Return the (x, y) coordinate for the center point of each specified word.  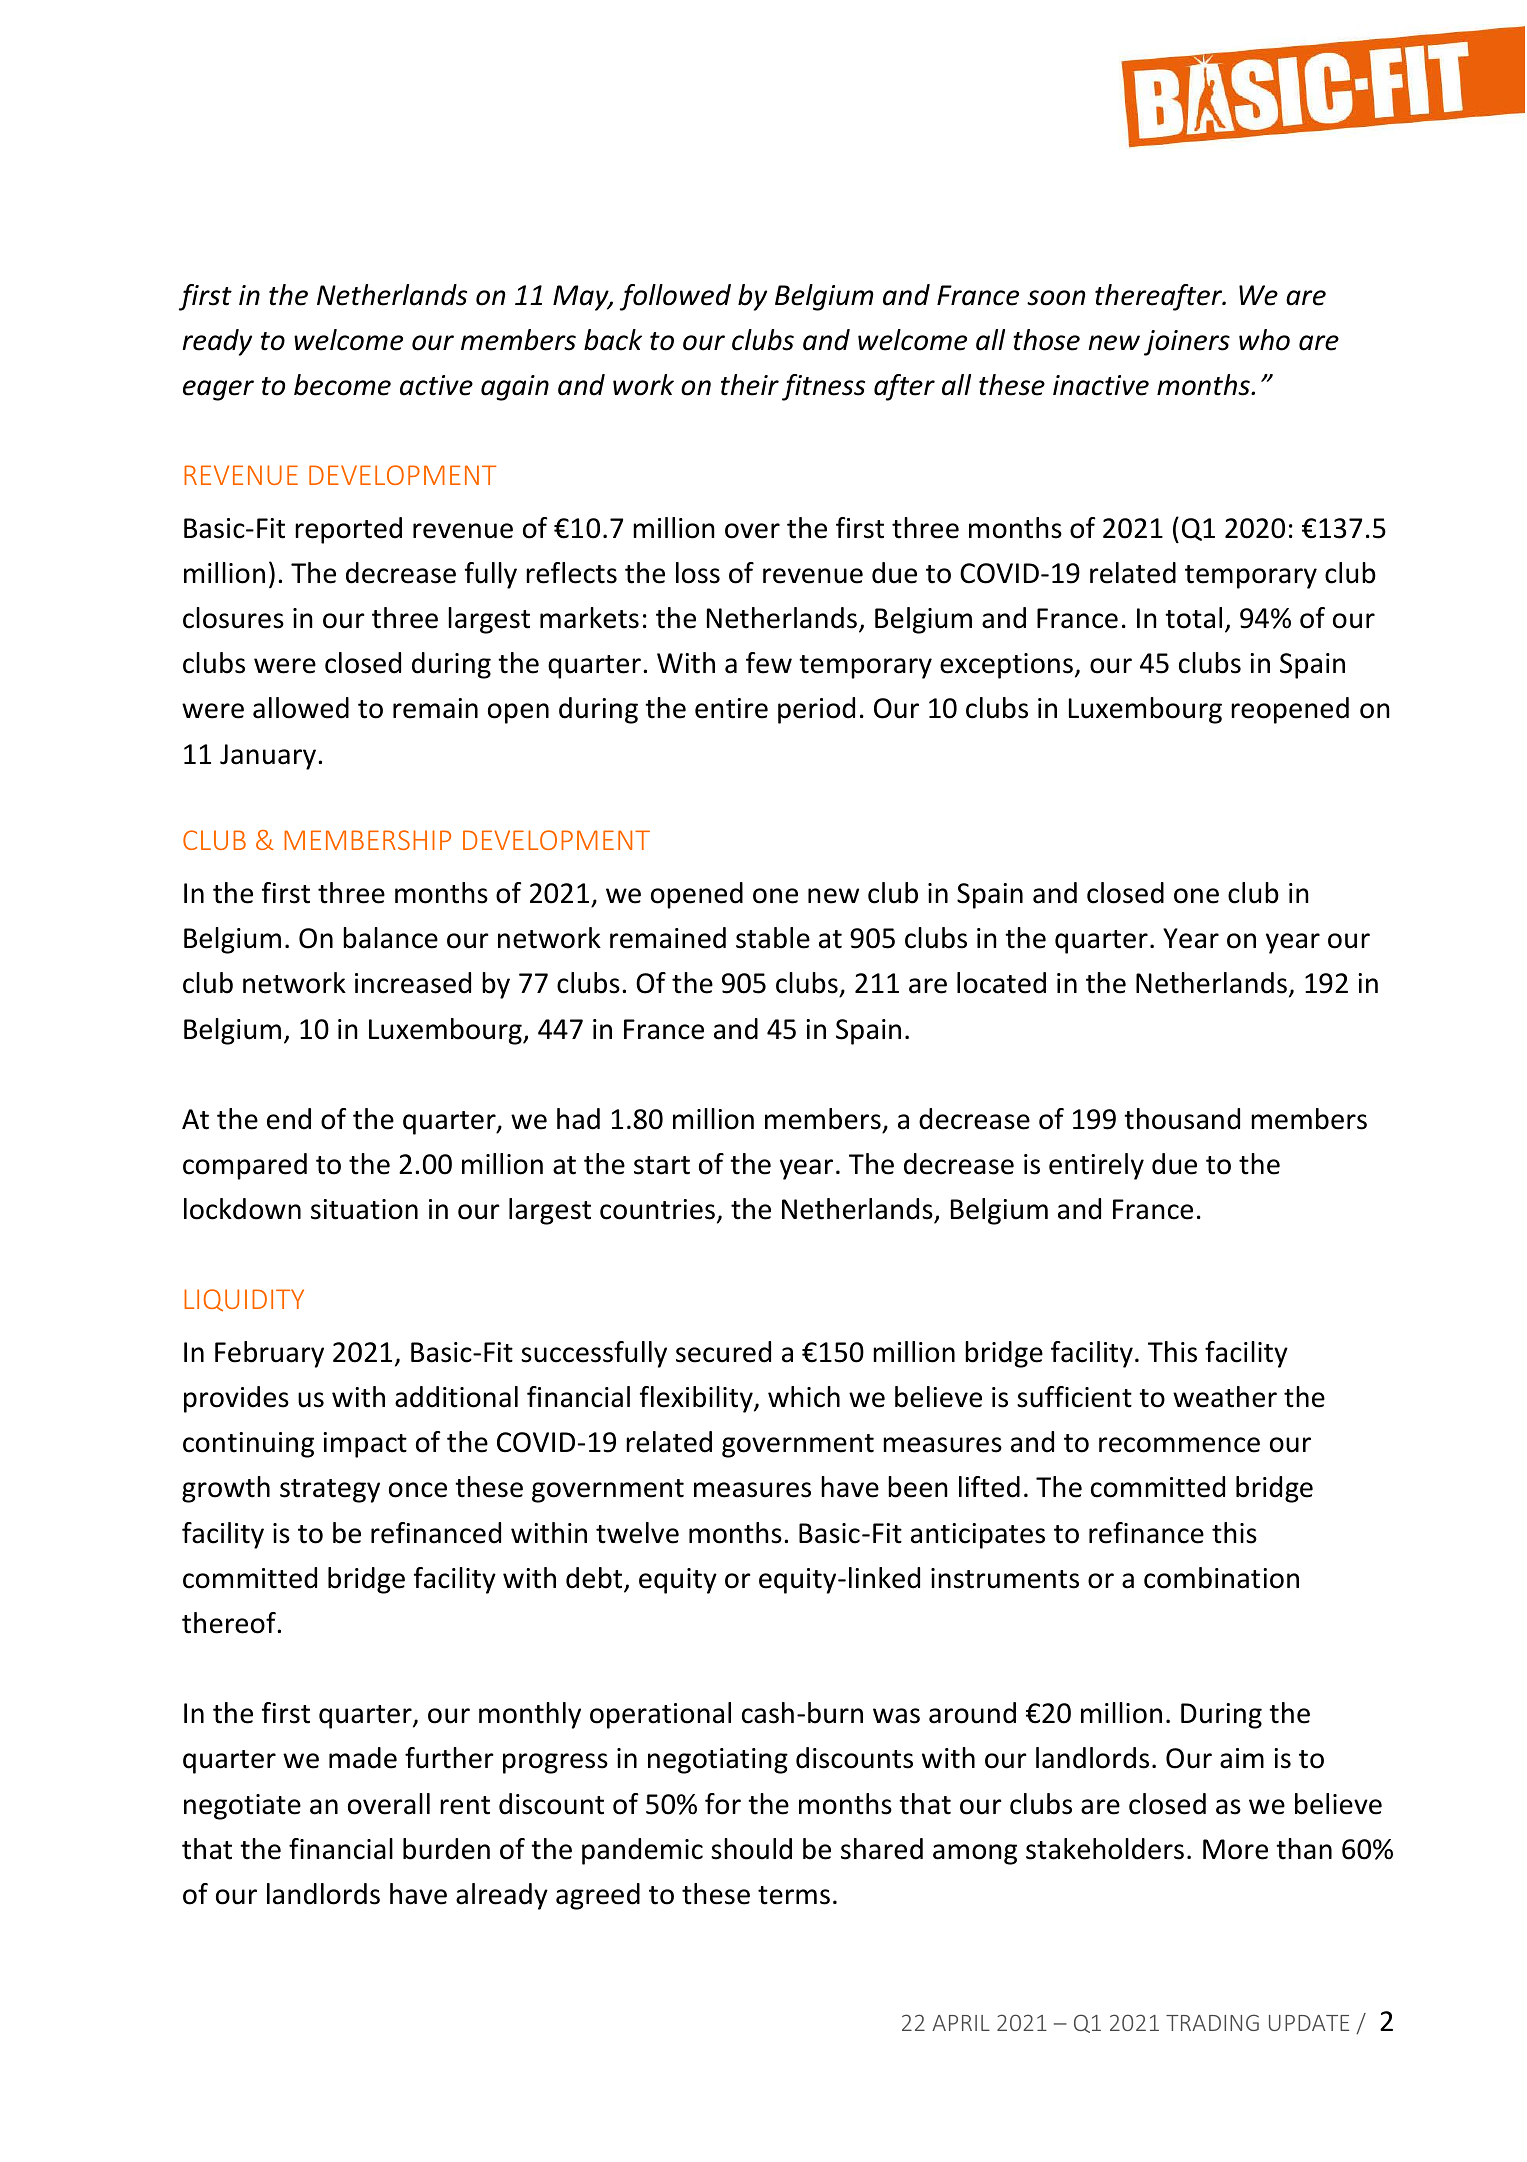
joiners (1187, 343)
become (342, 385)
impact (365, 1445)
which (804, 1397)
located (1001, 983)
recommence (1179, 1445)
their (750, 385)
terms (794, 1895)
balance (390, 938)
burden (446, 1849)
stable (773, 938)
